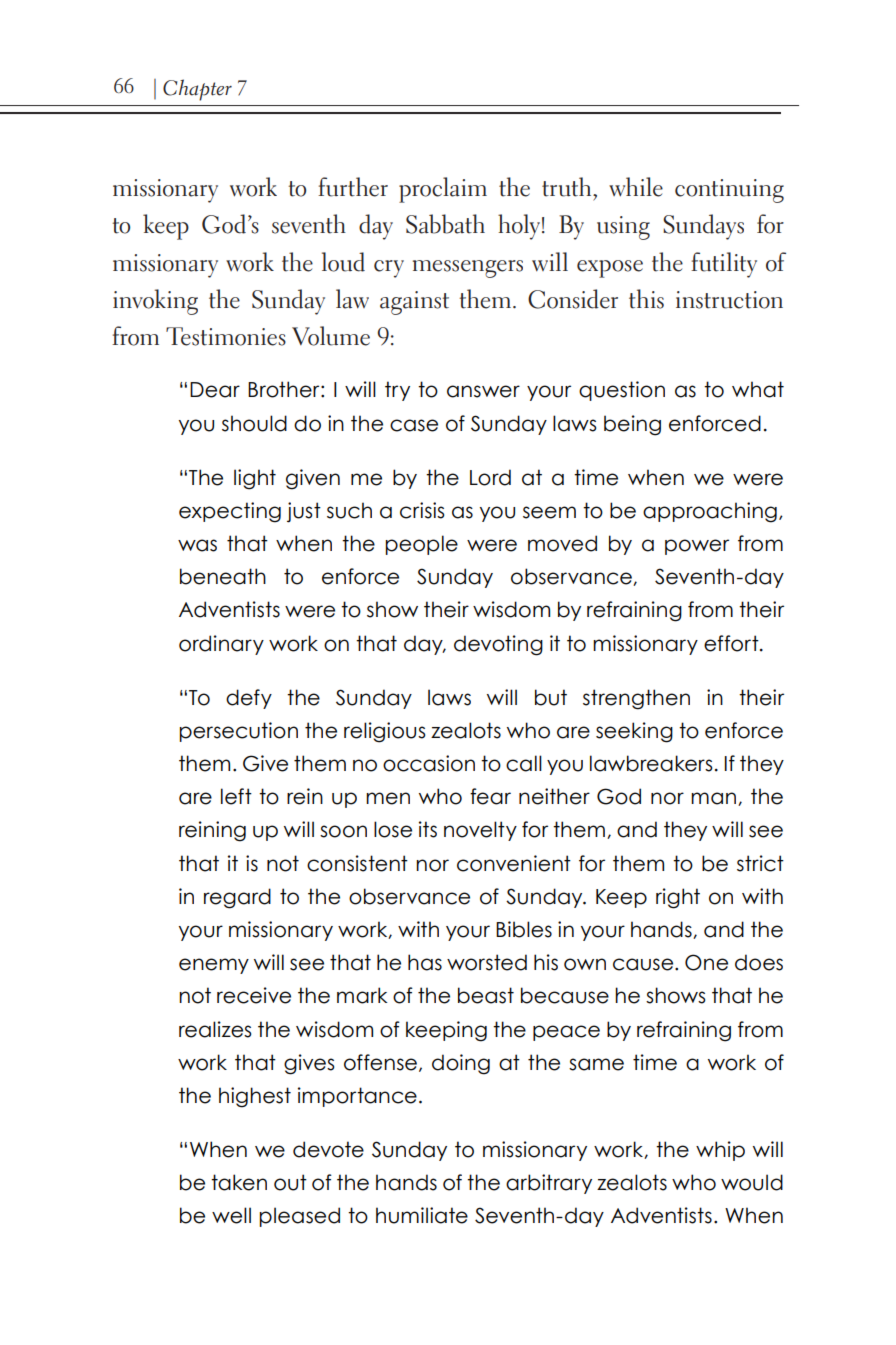 This screenshot has width=896, height=1345. What do you see at coordinates (710, 512) in the screenshot?
I see `approaching` at bounding box center [710, 512].
